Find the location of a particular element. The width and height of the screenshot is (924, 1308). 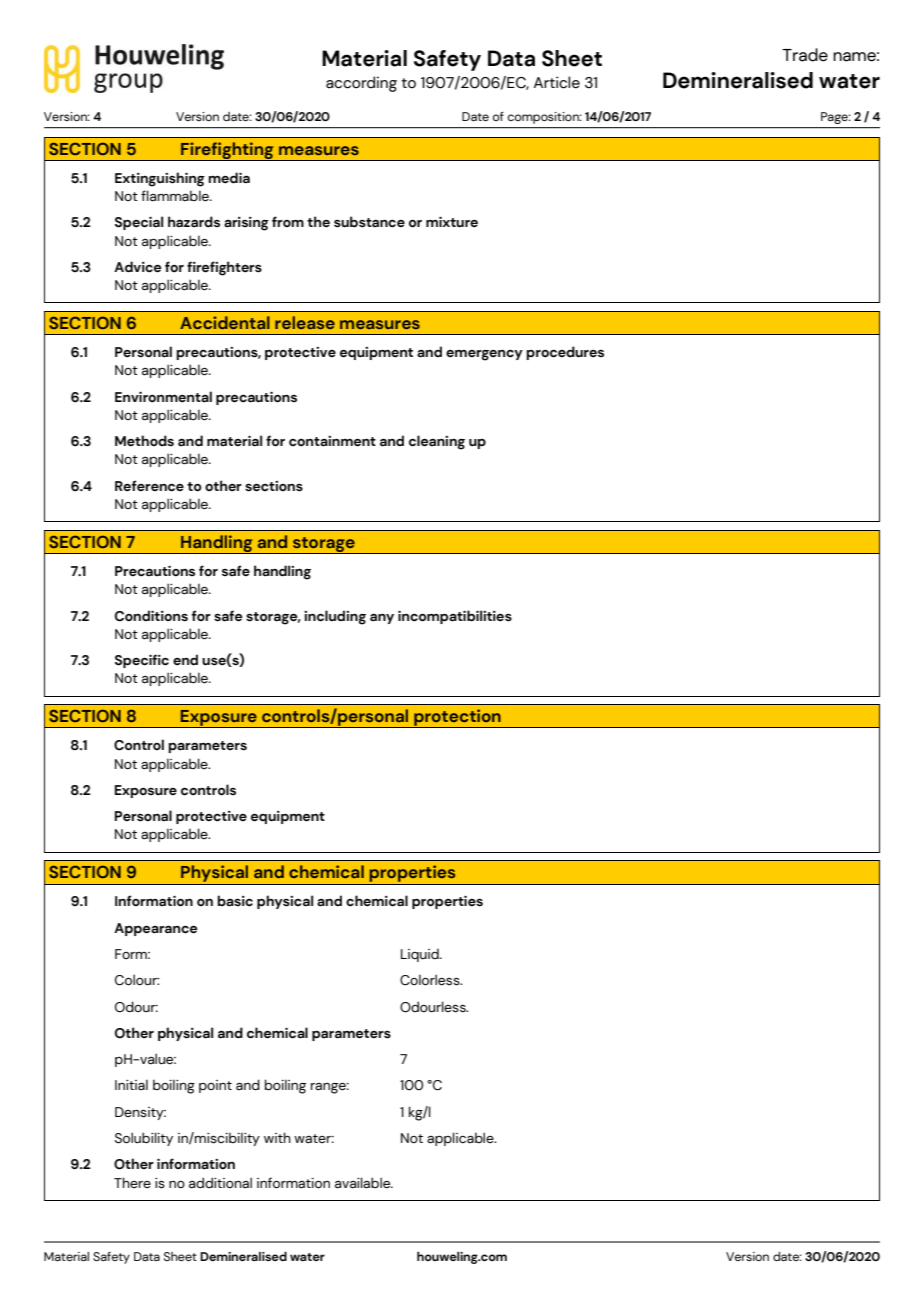

cleaning is located at coordinates (437, 442).
